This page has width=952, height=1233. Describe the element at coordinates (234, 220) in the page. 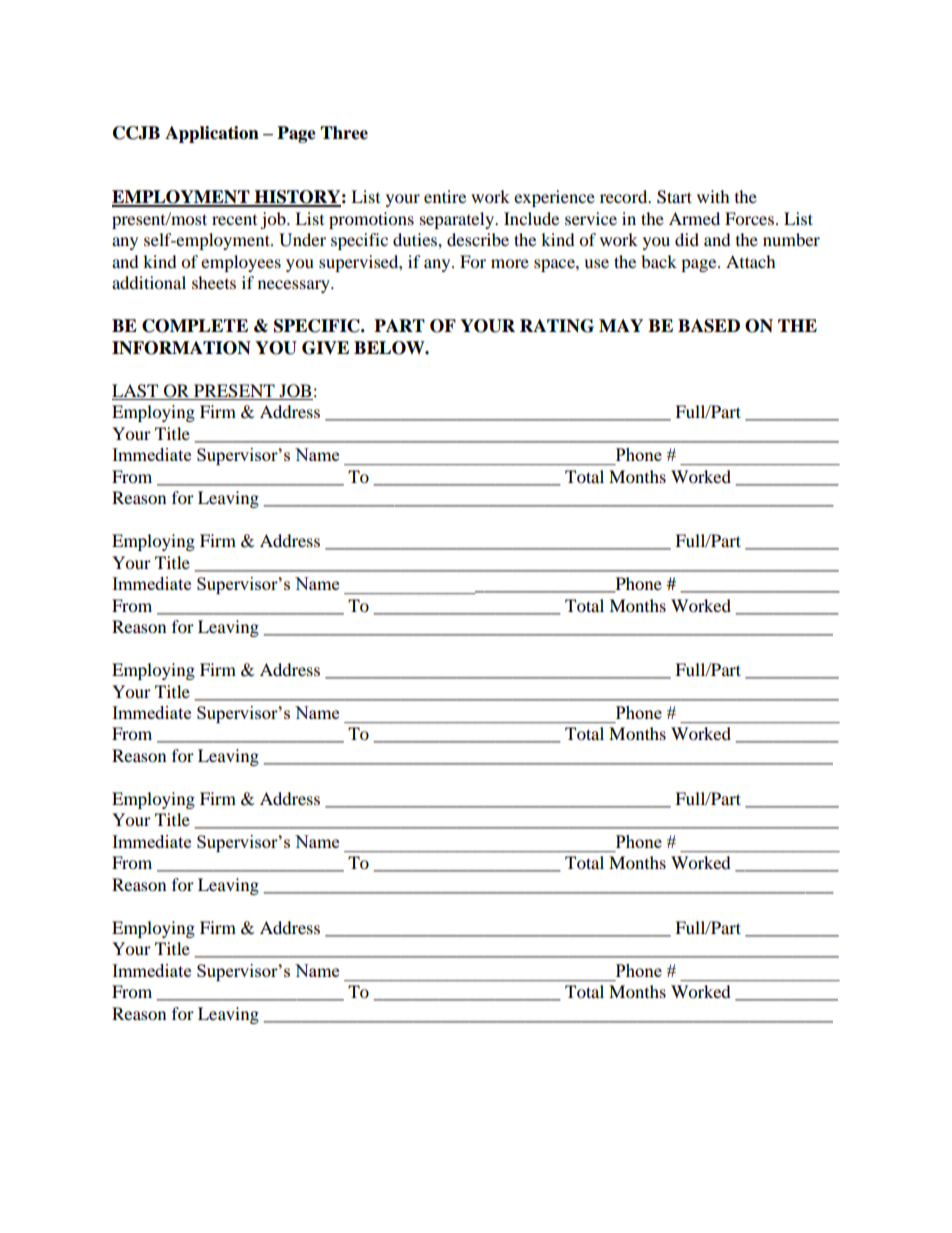

I see `recent` at that location.
